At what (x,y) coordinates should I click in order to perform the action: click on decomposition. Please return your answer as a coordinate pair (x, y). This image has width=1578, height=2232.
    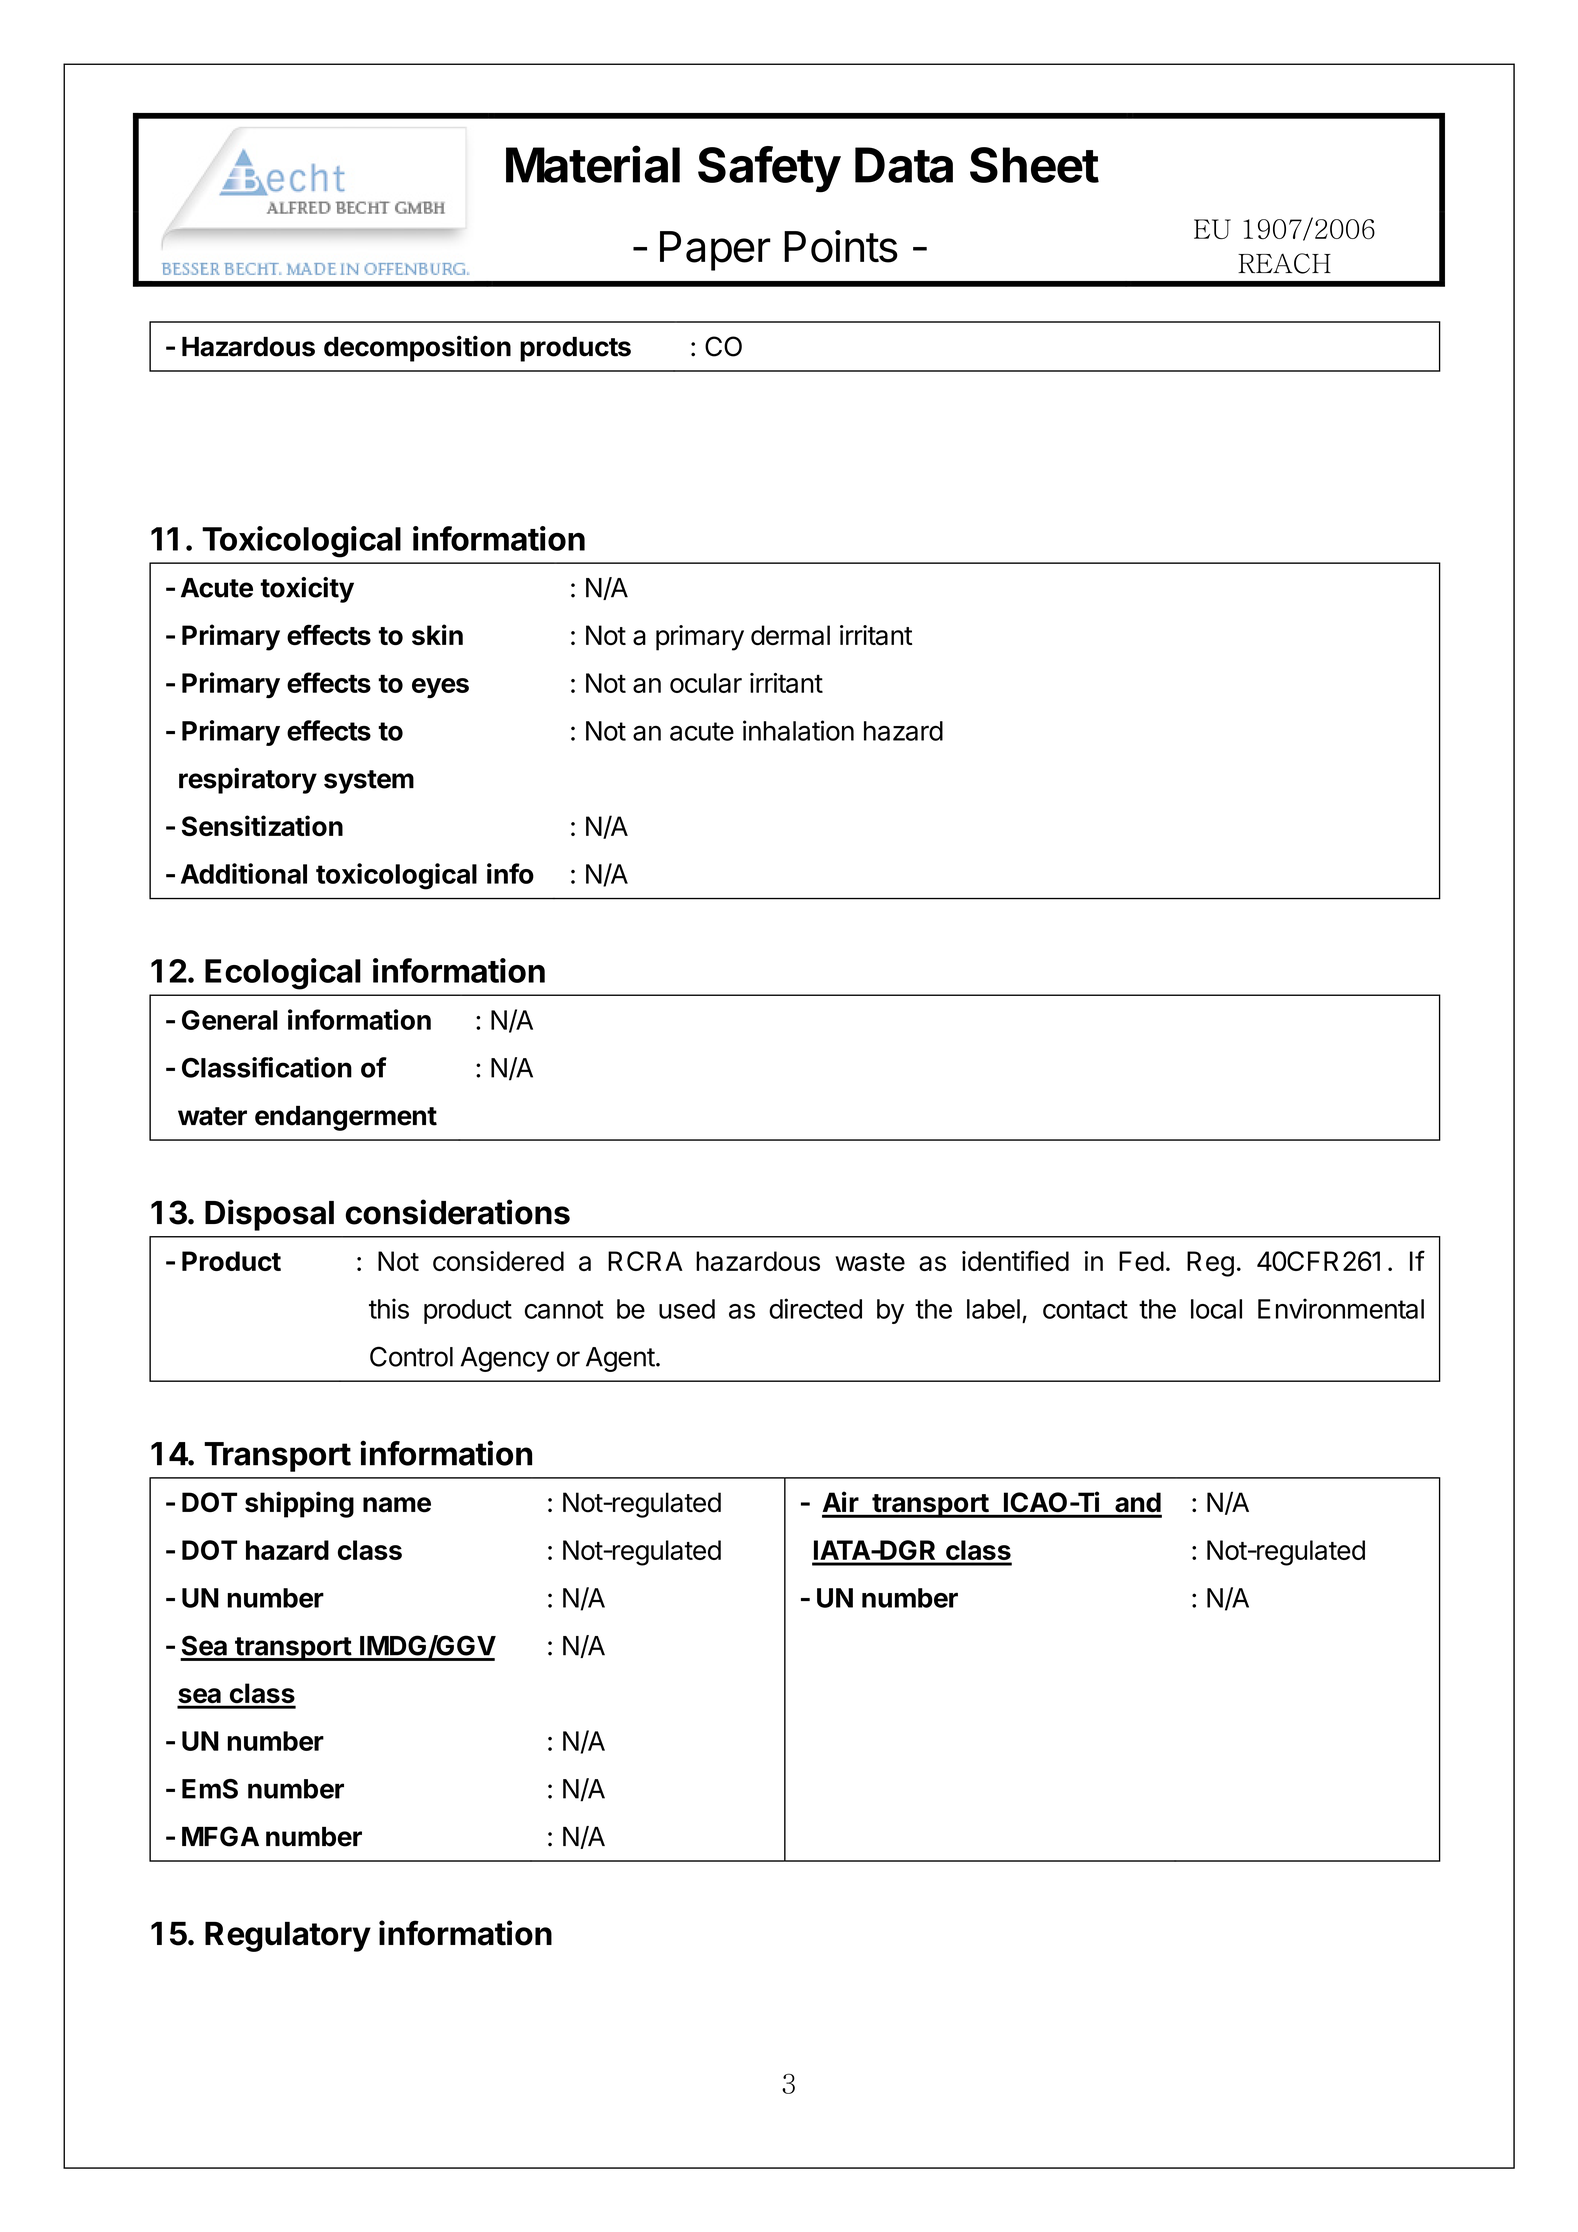
    Looking at the image, I should click on (417, 348).
